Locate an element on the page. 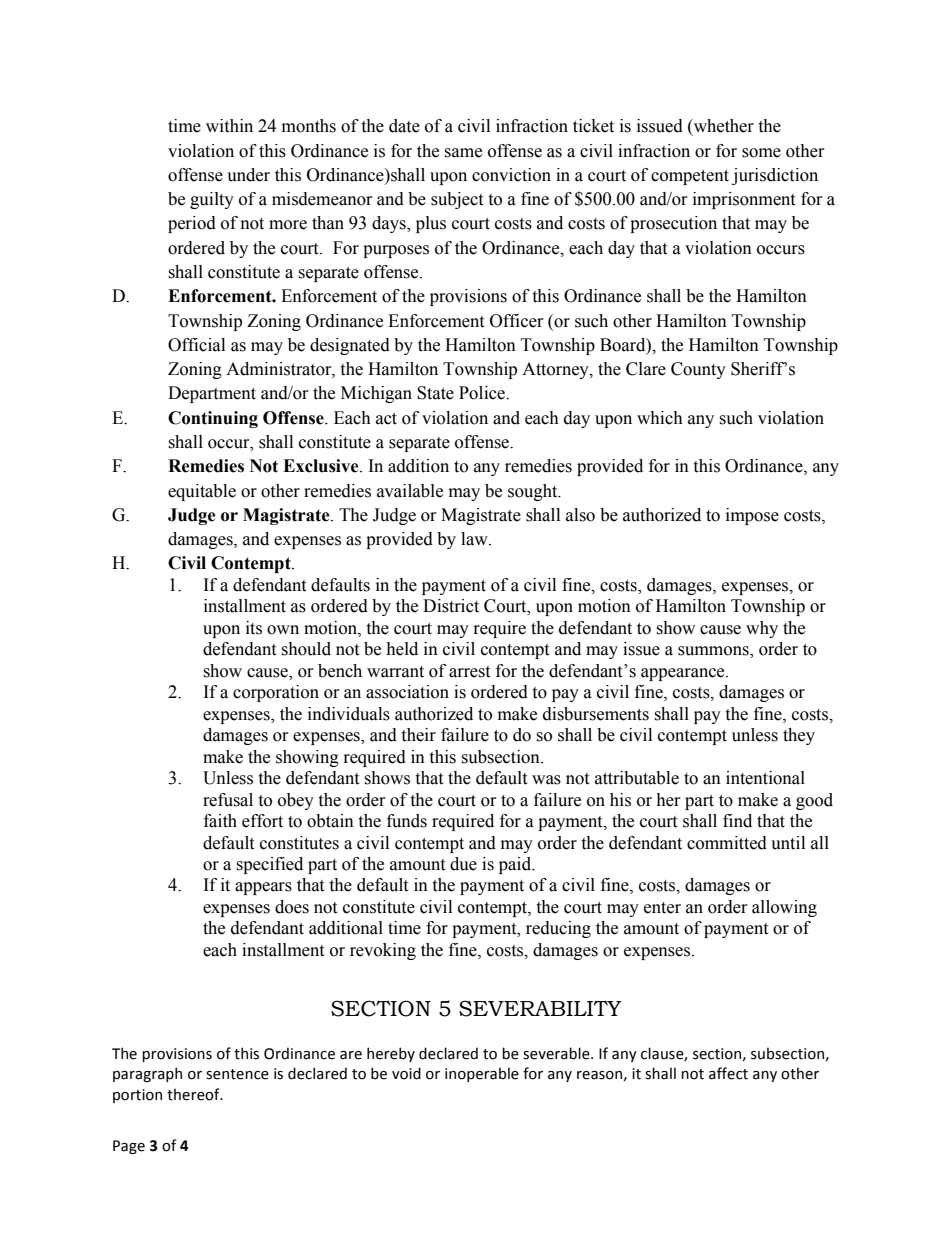 Image resolution: width=952 pixels, height=1233 pixels. Continuing is located at coordinates (213, 419).
